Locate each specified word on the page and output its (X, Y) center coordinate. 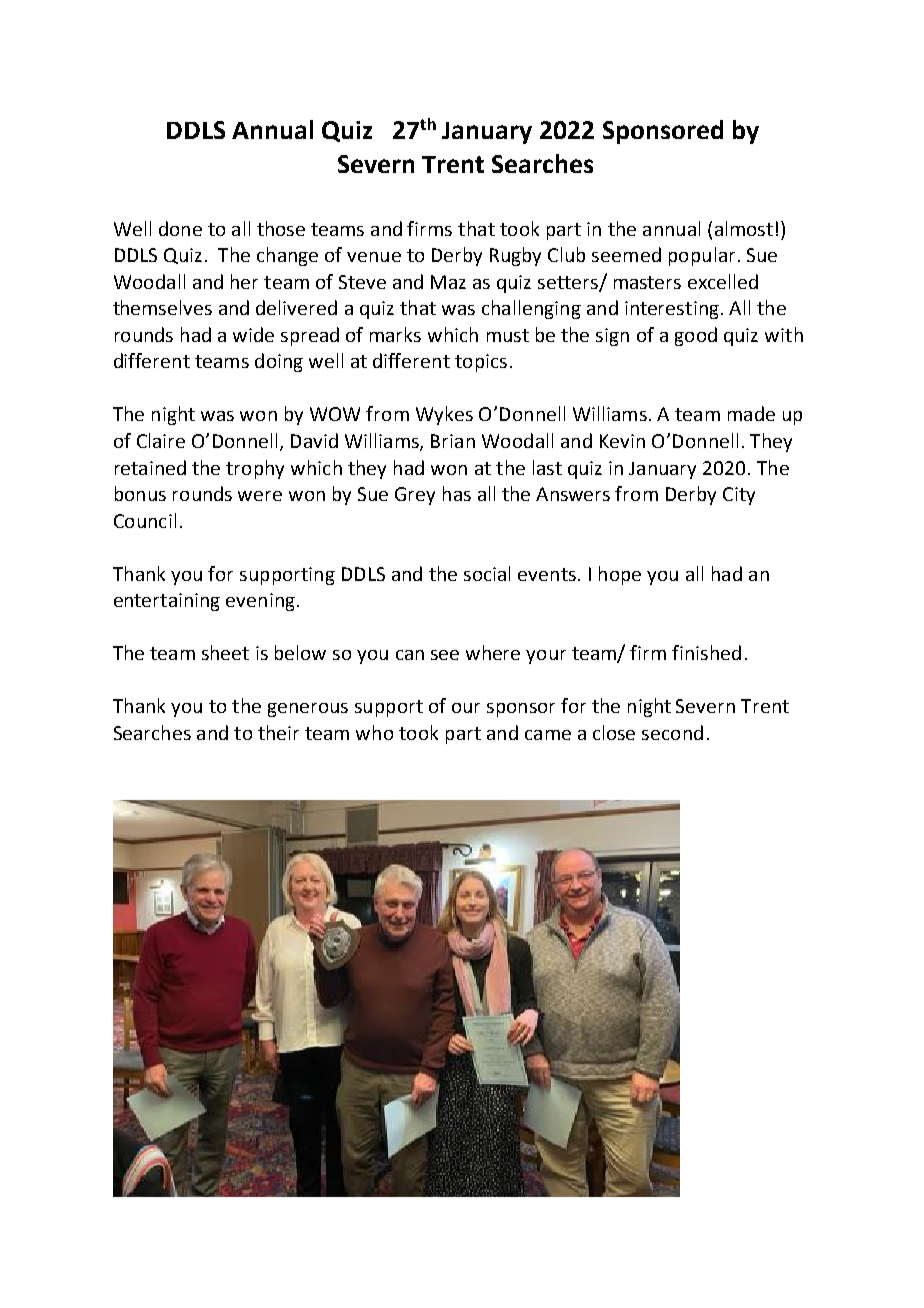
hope (620, 575)
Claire (161, 440)
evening (260, 602)
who (374, 732)
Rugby (515, 256)
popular (702, 256)
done (180, 228)
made (751, 413)
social (487, 573)
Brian (453, 441)
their (278, 732)
